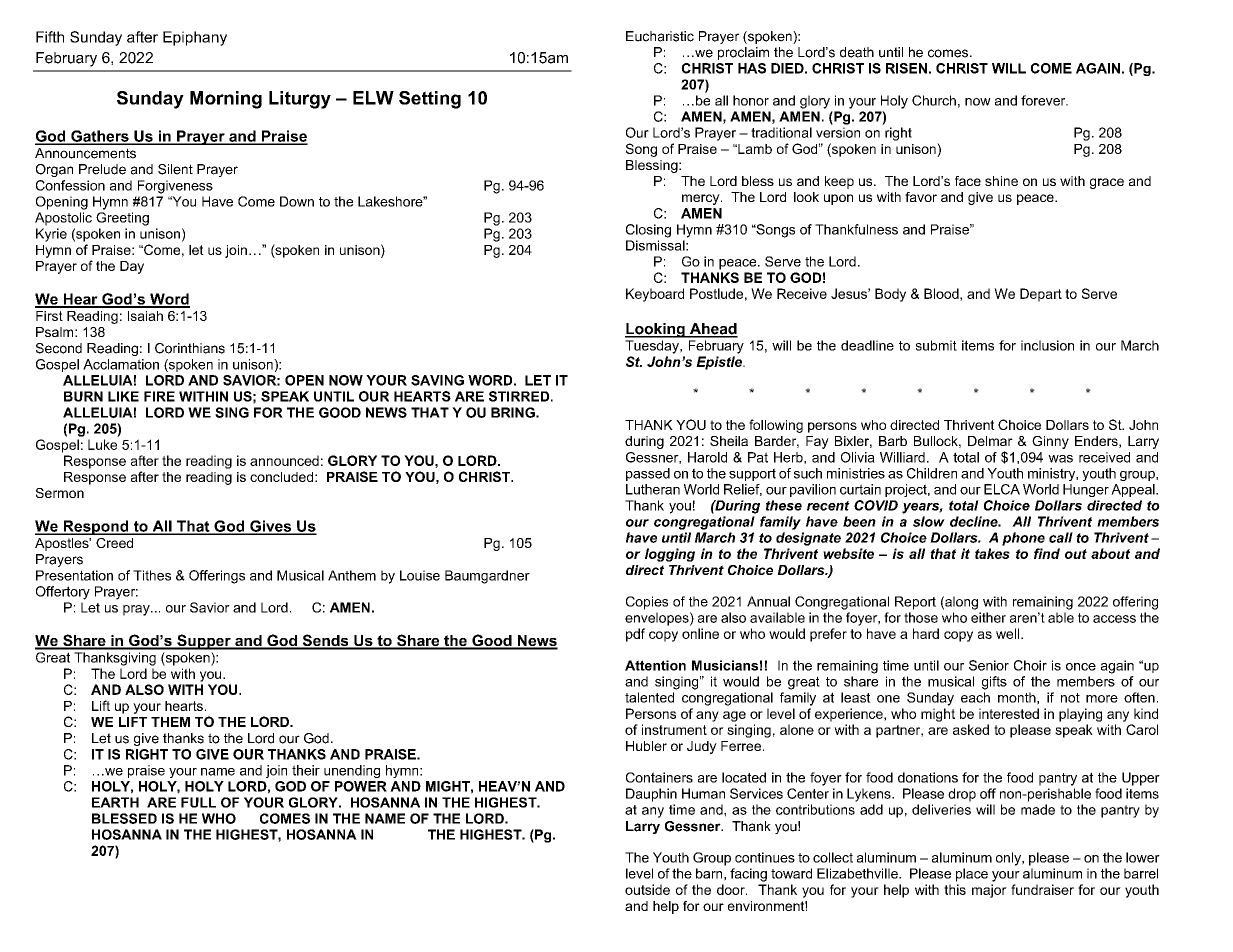 Image resolution: width=1233 pixels, height=952 pixels. I want to click on logging, so click(670, 555).
